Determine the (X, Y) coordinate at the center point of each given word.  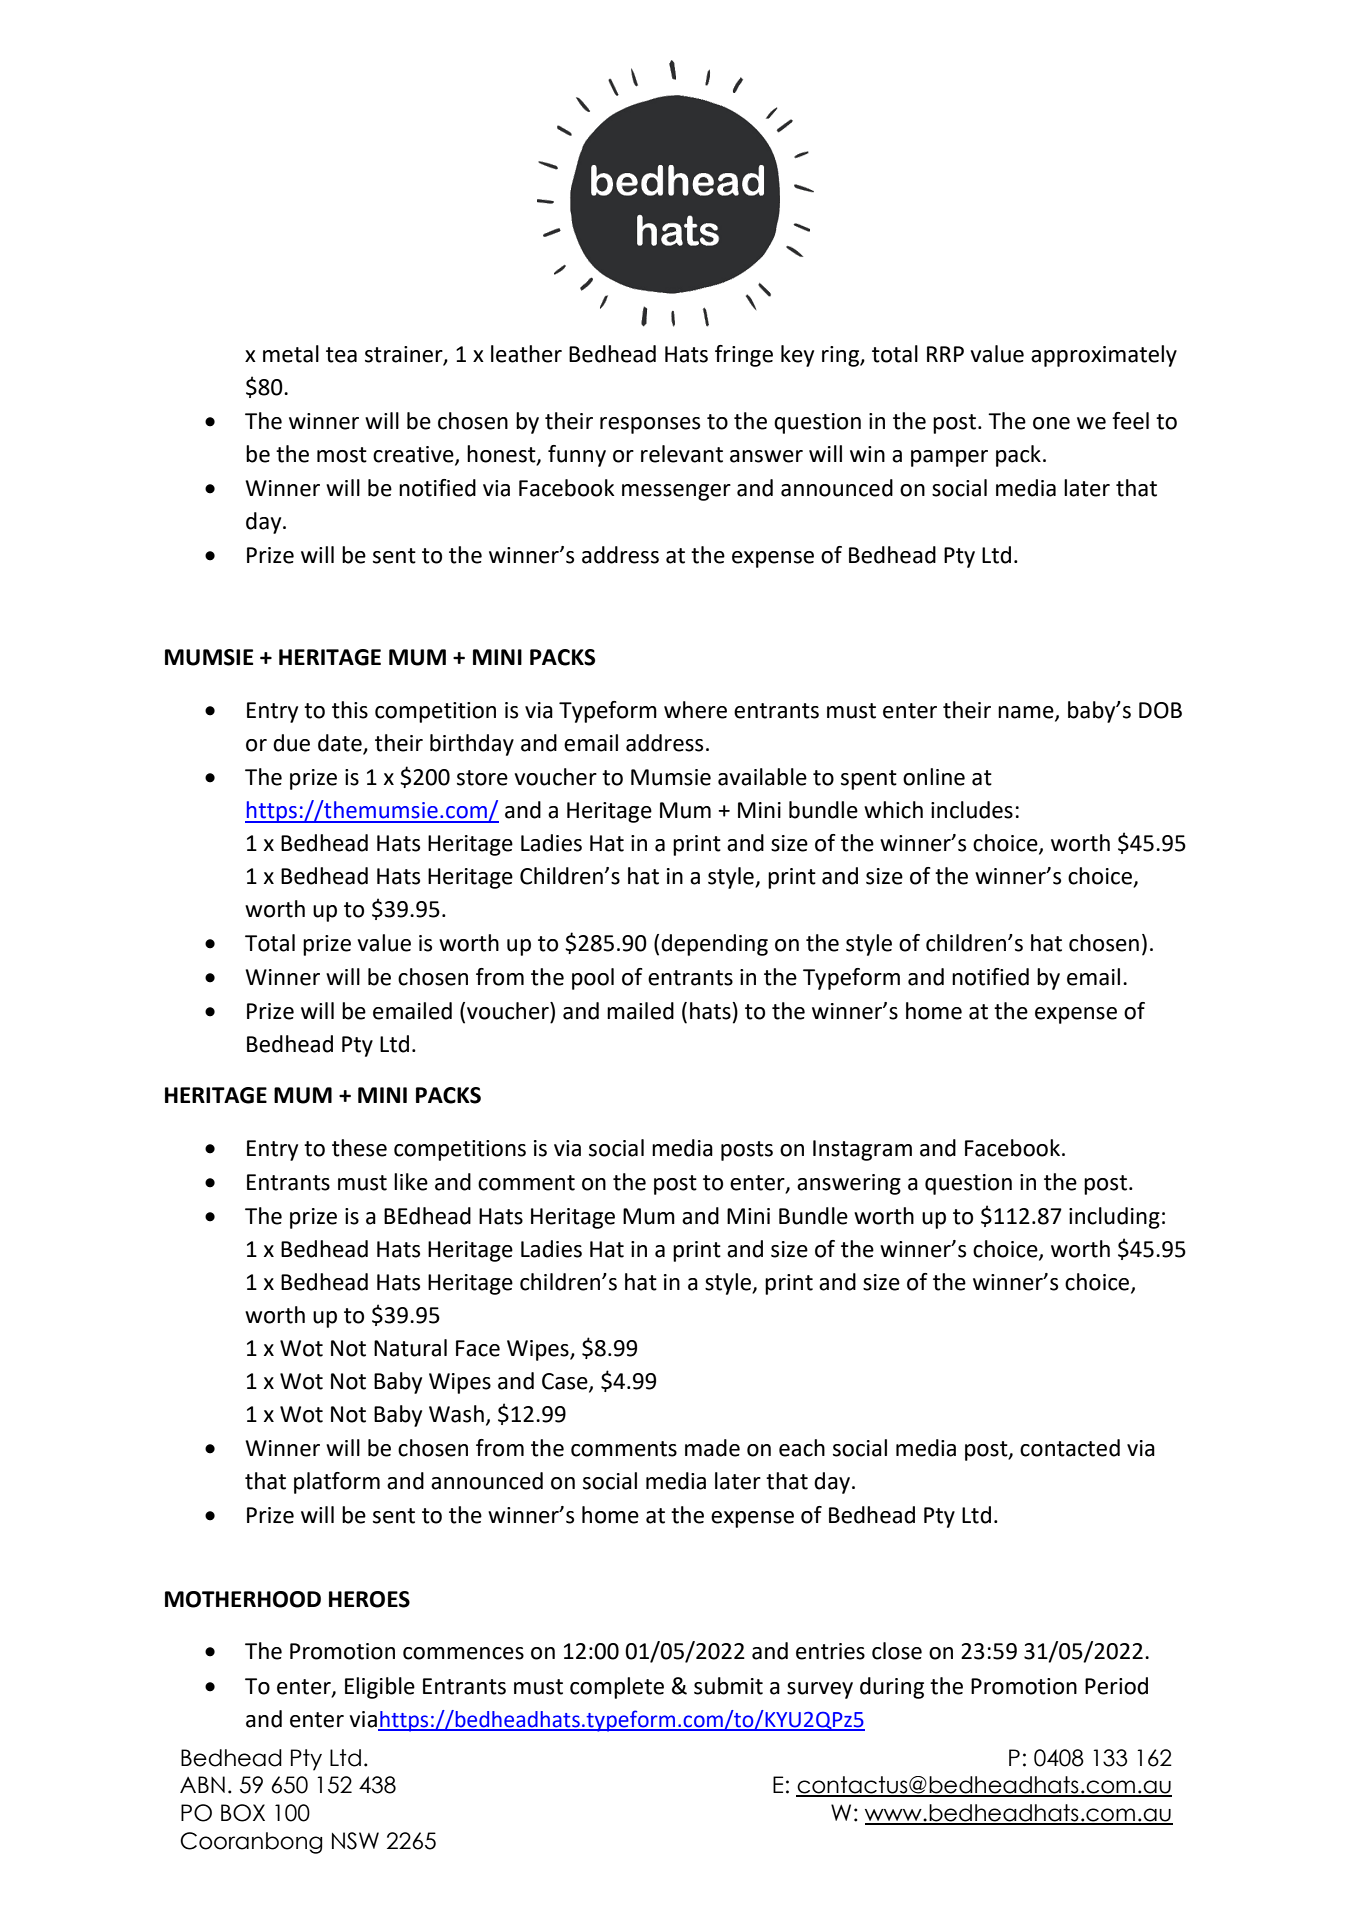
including (1114, 1218)
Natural (410, 1348)
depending (714, 945)
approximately (1104, 356)
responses (650, 425)
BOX (243, 1813)
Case (566, 1382)
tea (341, 355)
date (340, 743)
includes (972, 810)
